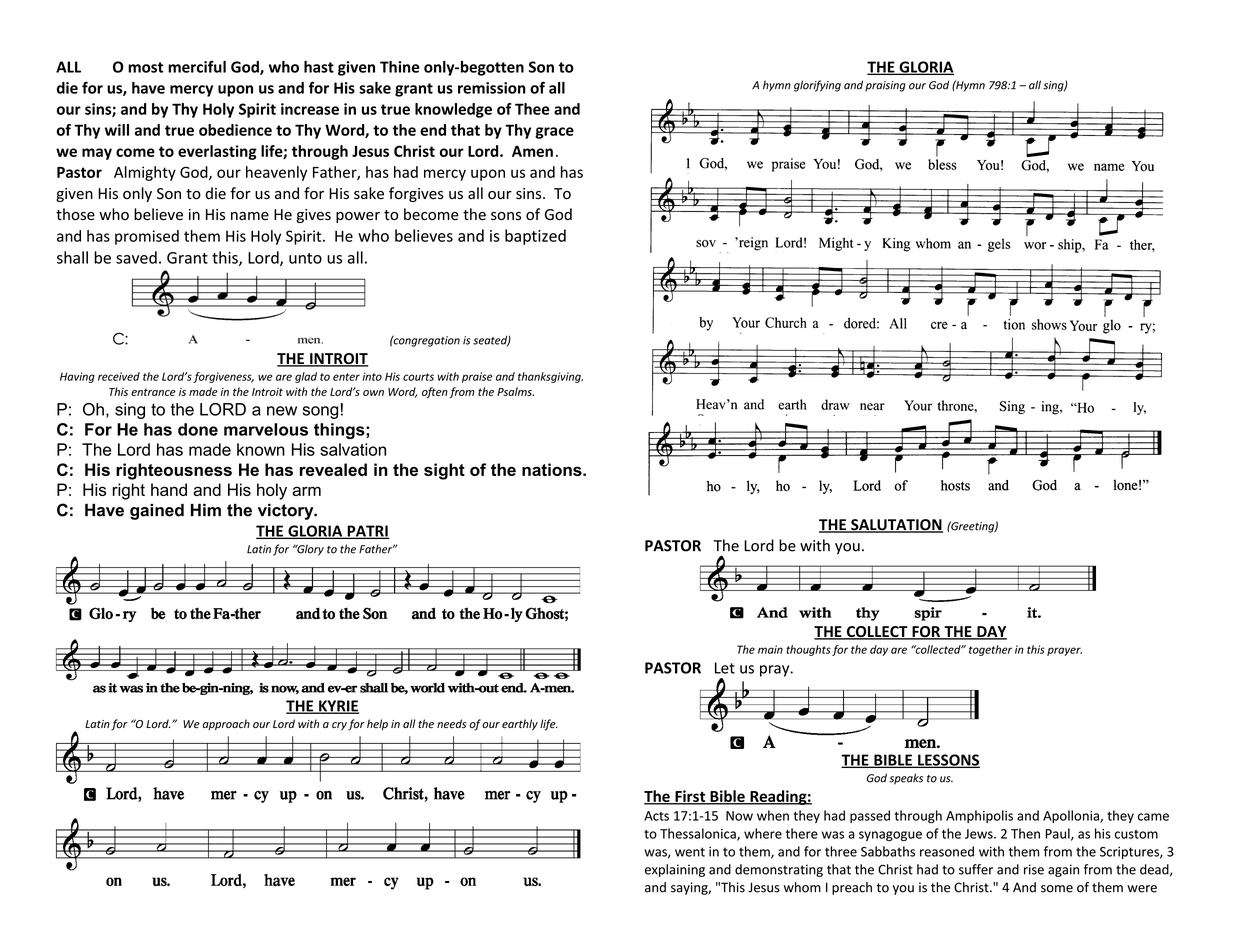 The width and height of the screenshot is (1233, 952). Describe the element at coordinates (444, 471) in the screenshot. I see `sight` at that location.
